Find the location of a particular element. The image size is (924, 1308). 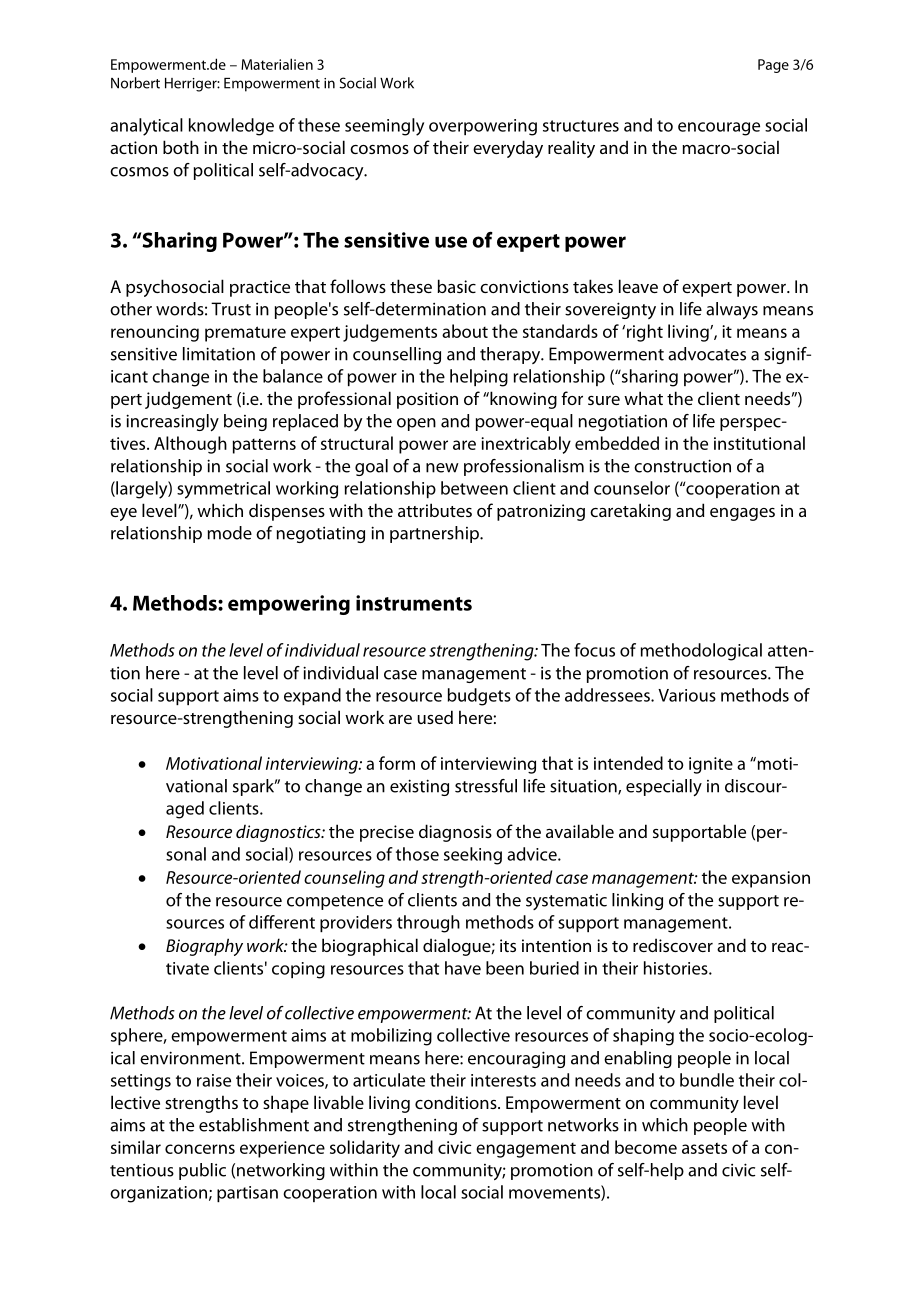

what is located at coordinates (643, 398).
